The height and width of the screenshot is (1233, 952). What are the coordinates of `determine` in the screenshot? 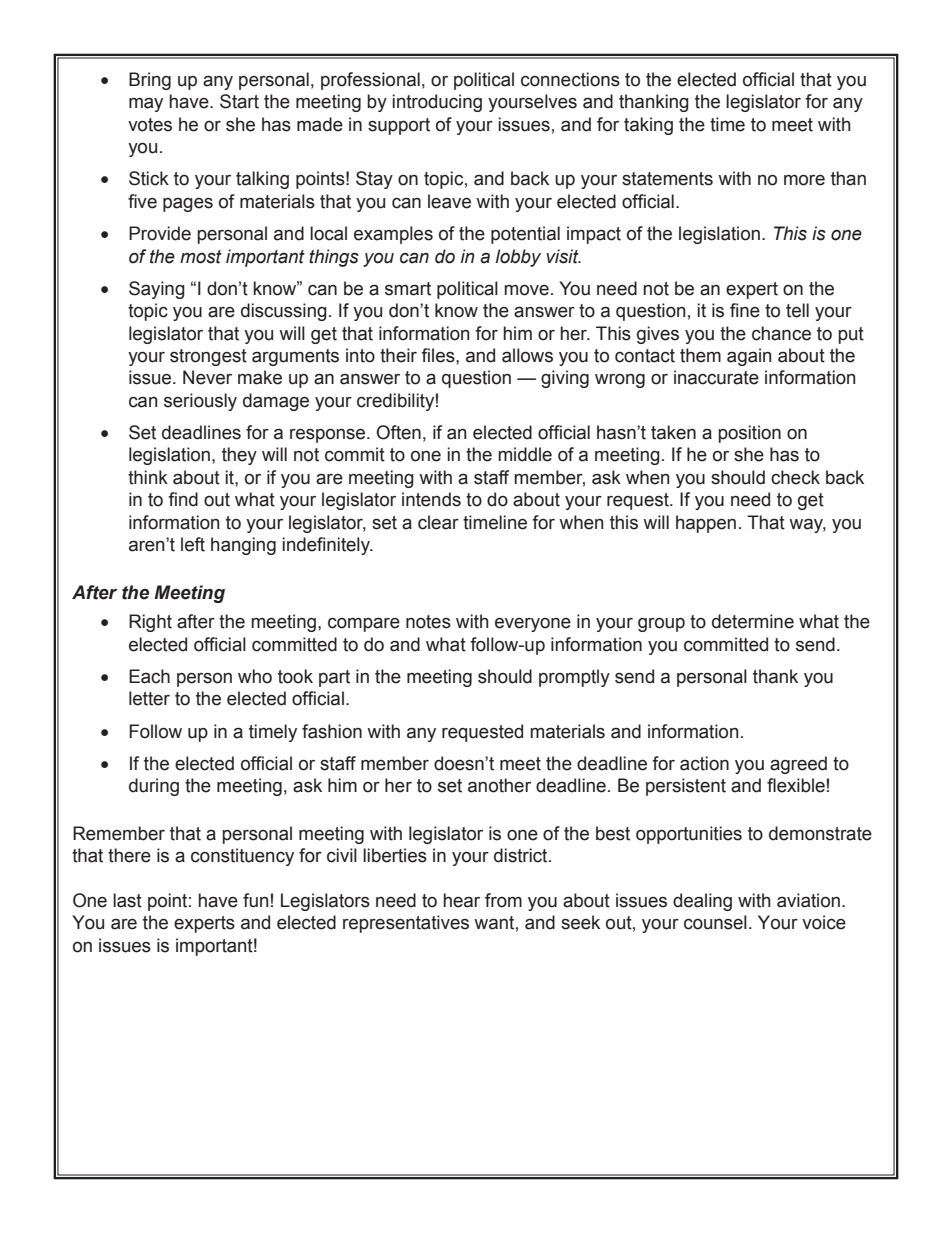 It's located at (753, 621).
